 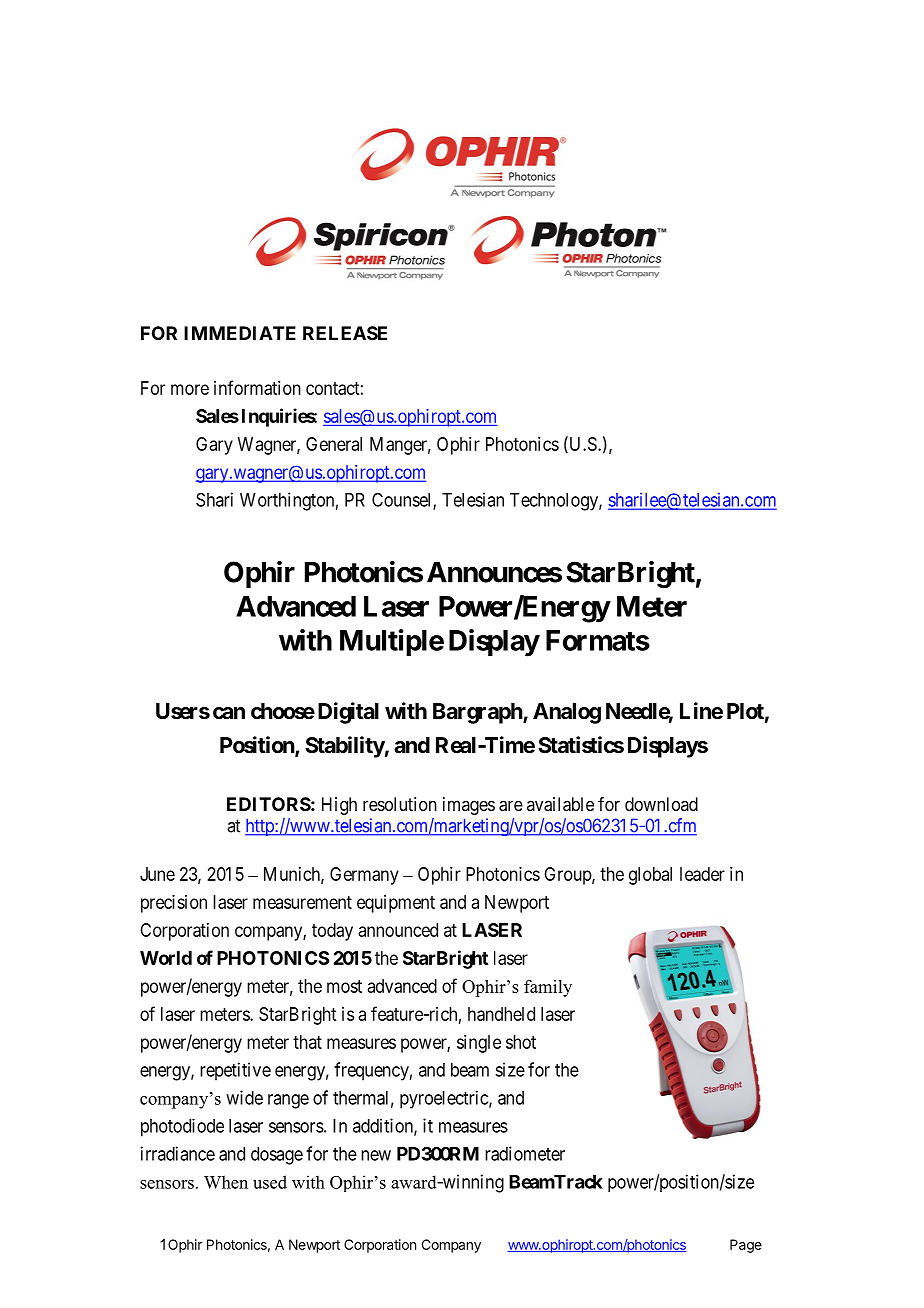 What do you see at coordinates (345, 333) in the page?
I see `RELEASE` at bounding box center [345, 333].
